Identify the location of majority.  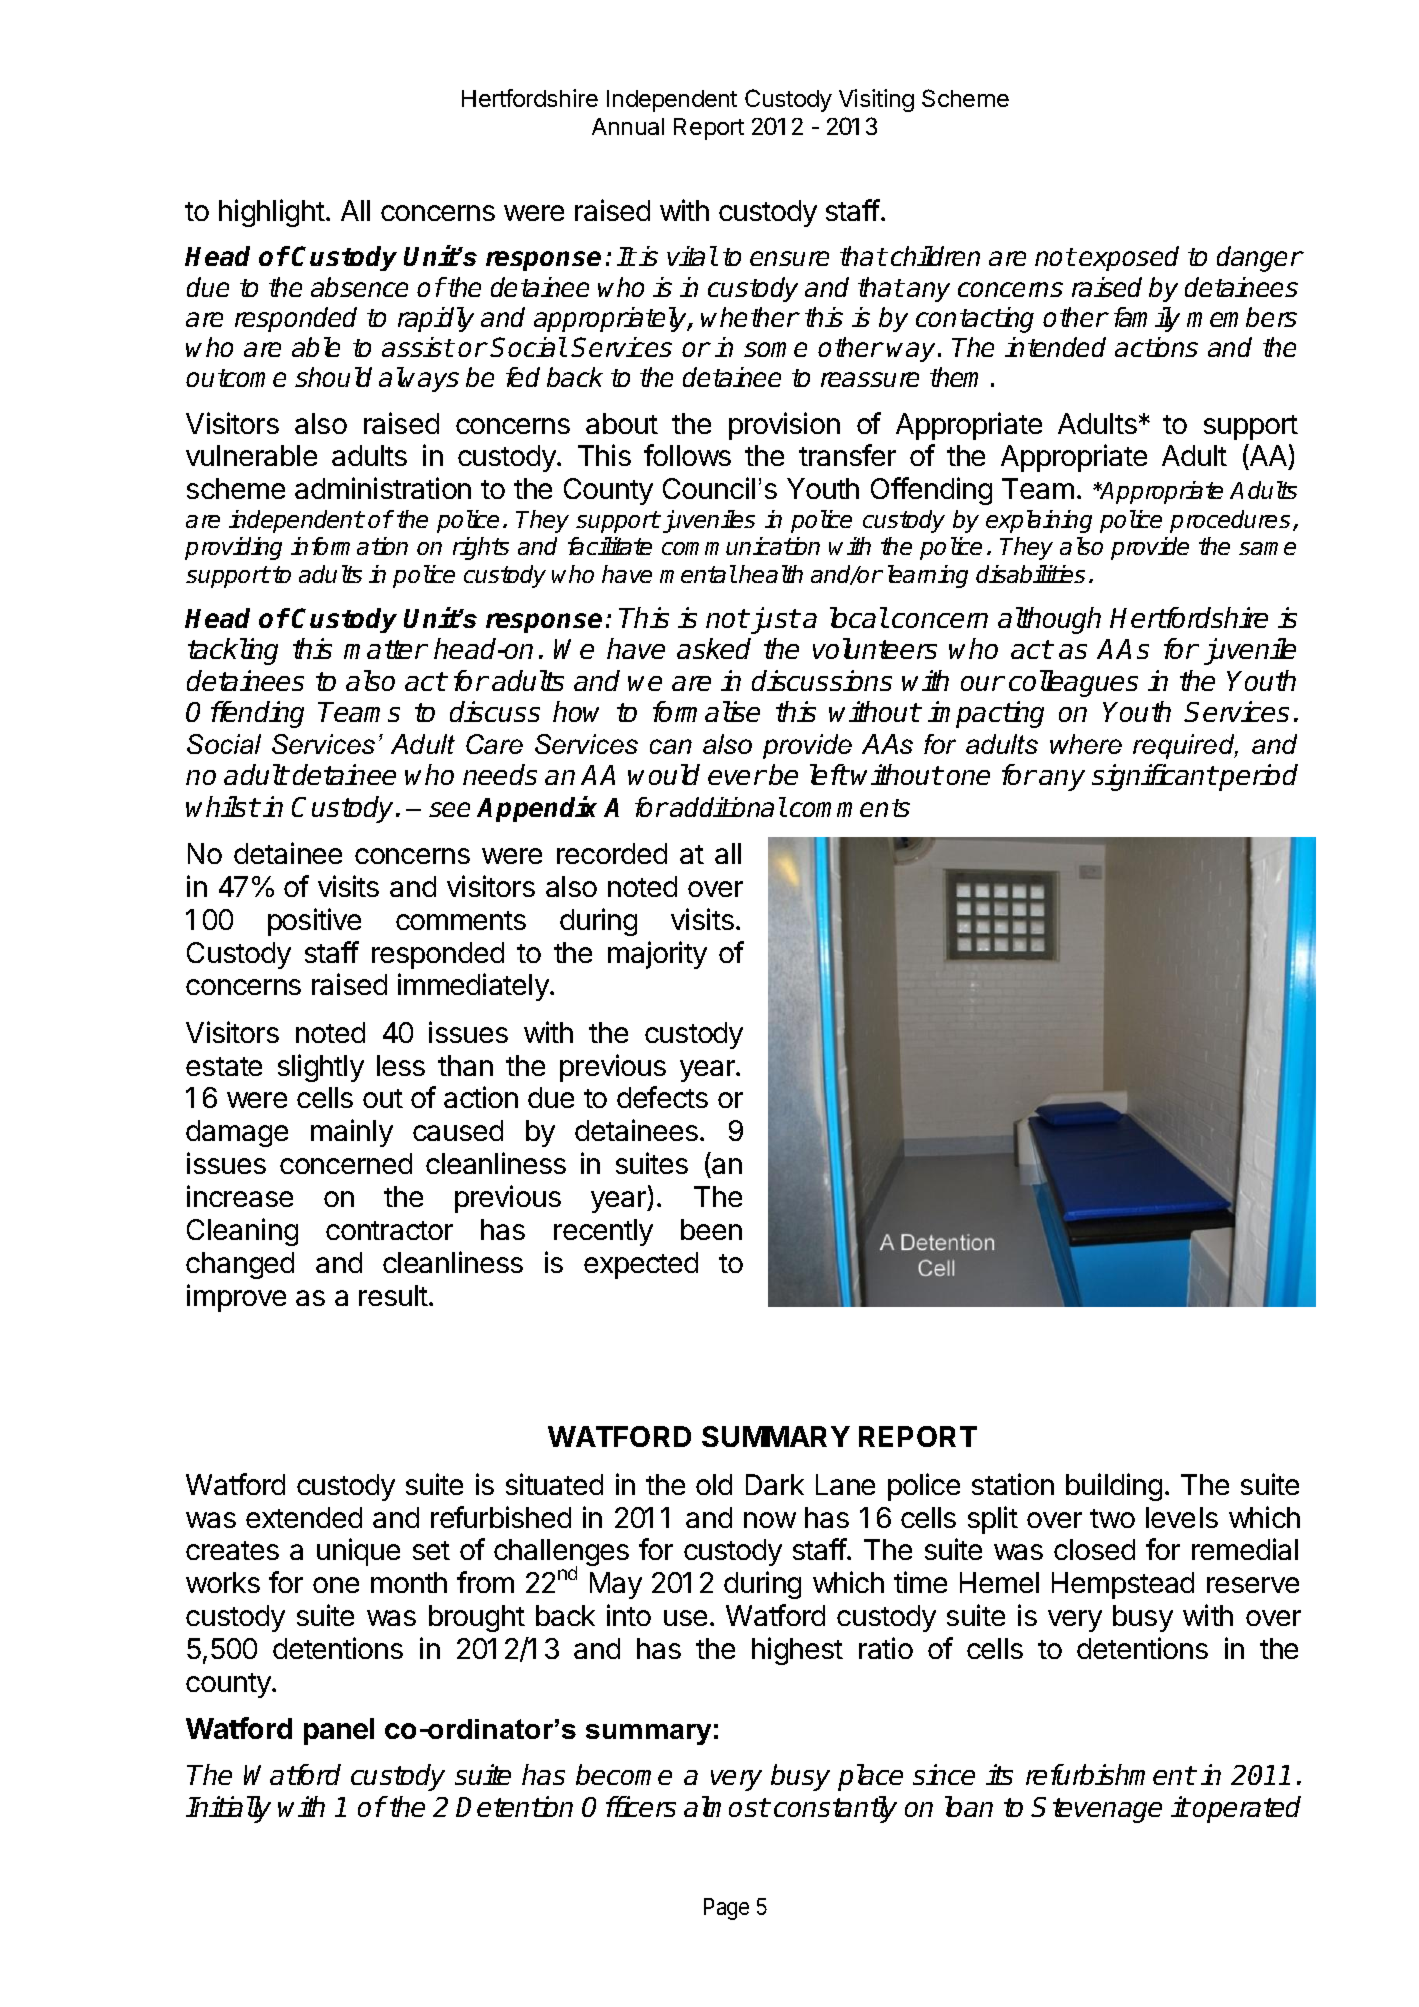
(657, 955).
